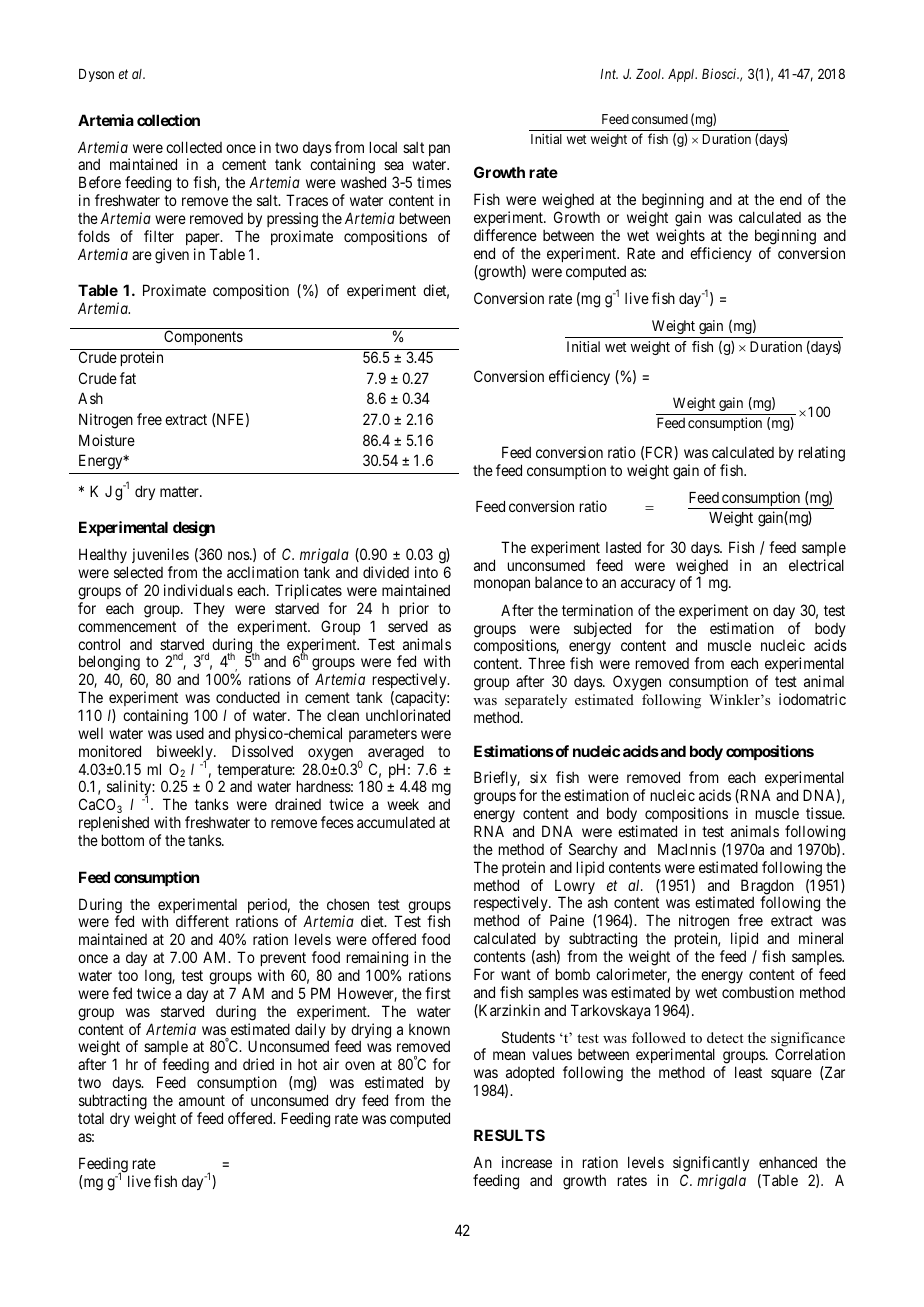 This screenshot has height=1307, width=924. What do you see at coordinates (509, 1135) in the screenshot?
I see `RESULTS` at bounding box center [509, 1135].
